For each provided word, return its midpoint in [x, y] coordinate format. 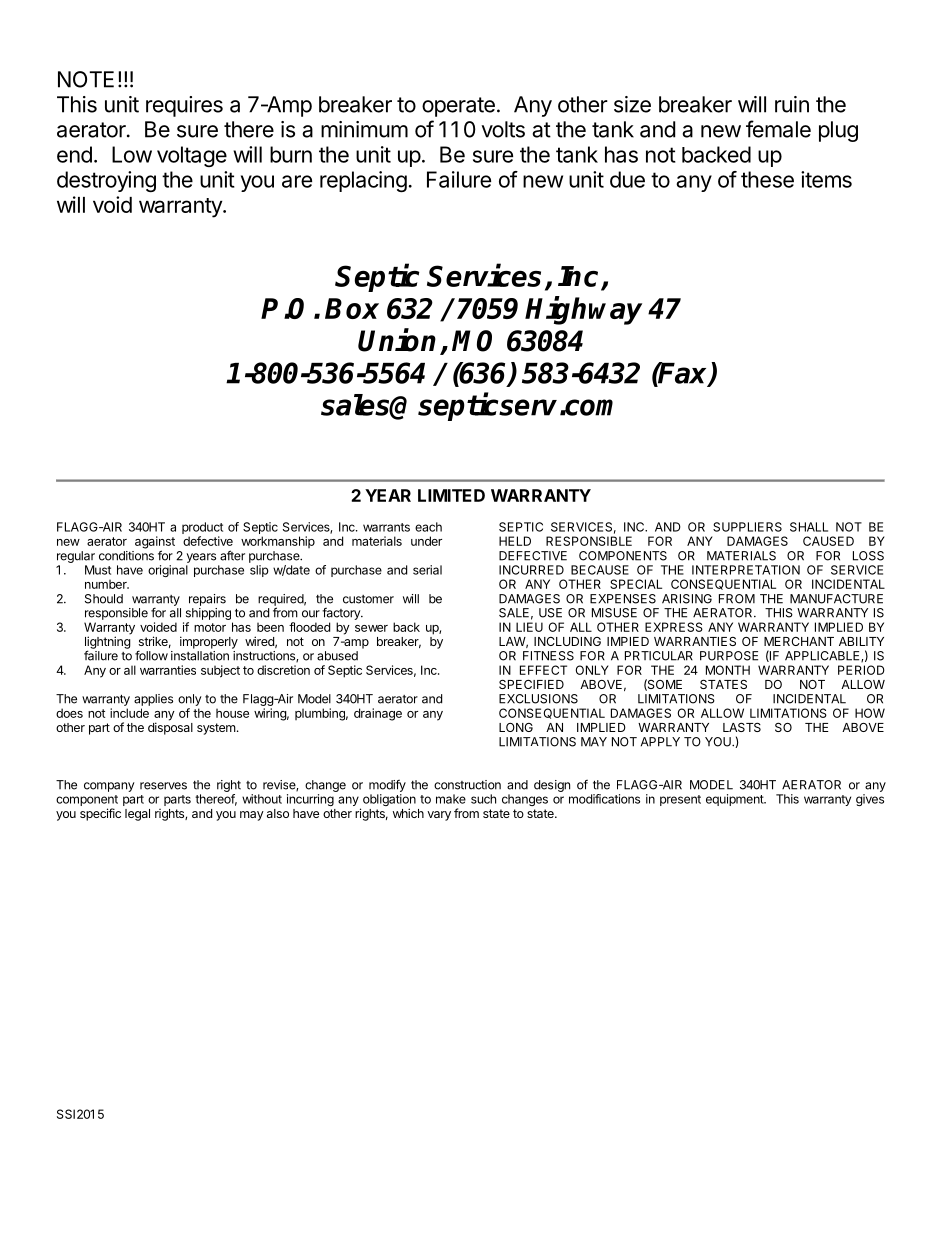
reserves [163, 786]
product [202, 529]
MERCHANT [799, 641]
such [483, 799]
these [767, 179]
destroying [106, 181]
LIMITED [451, 495]
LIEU [529, 627]
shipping [208, 615]
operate [458, 107]
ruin [792, 104]
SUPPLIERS [747, 527]
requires [184, 106]
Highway [583, 310]
